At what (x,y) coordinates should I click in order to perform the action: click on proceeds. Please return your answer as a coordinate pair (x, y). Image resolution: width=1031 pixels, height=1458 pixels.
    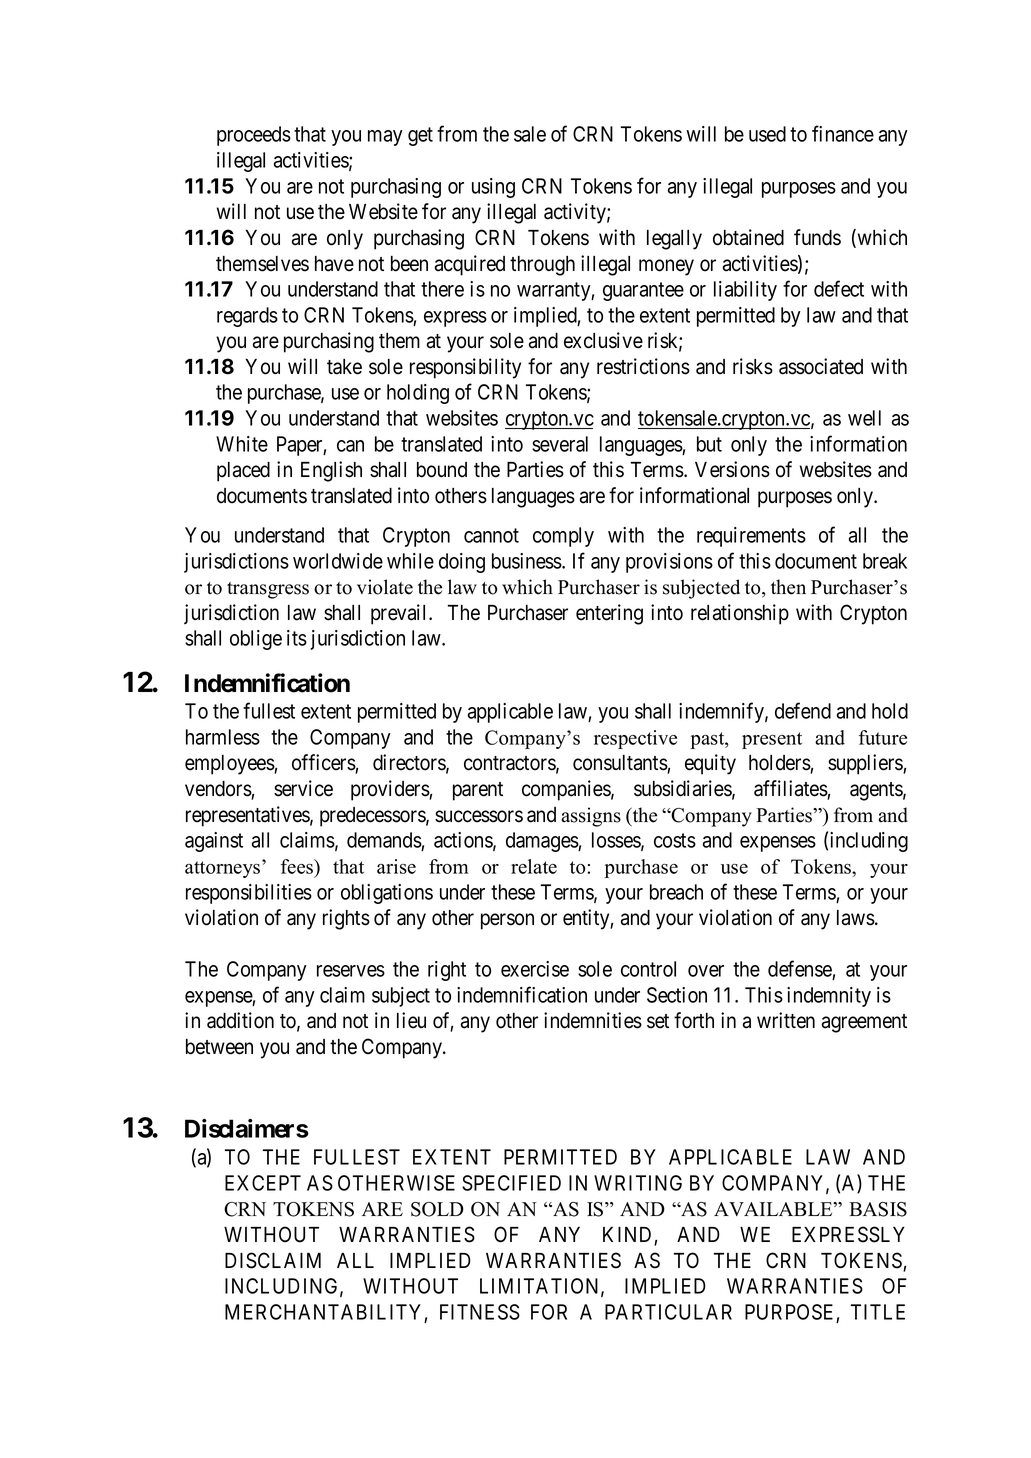
    Looking at the image, I should click on (254, 136).
